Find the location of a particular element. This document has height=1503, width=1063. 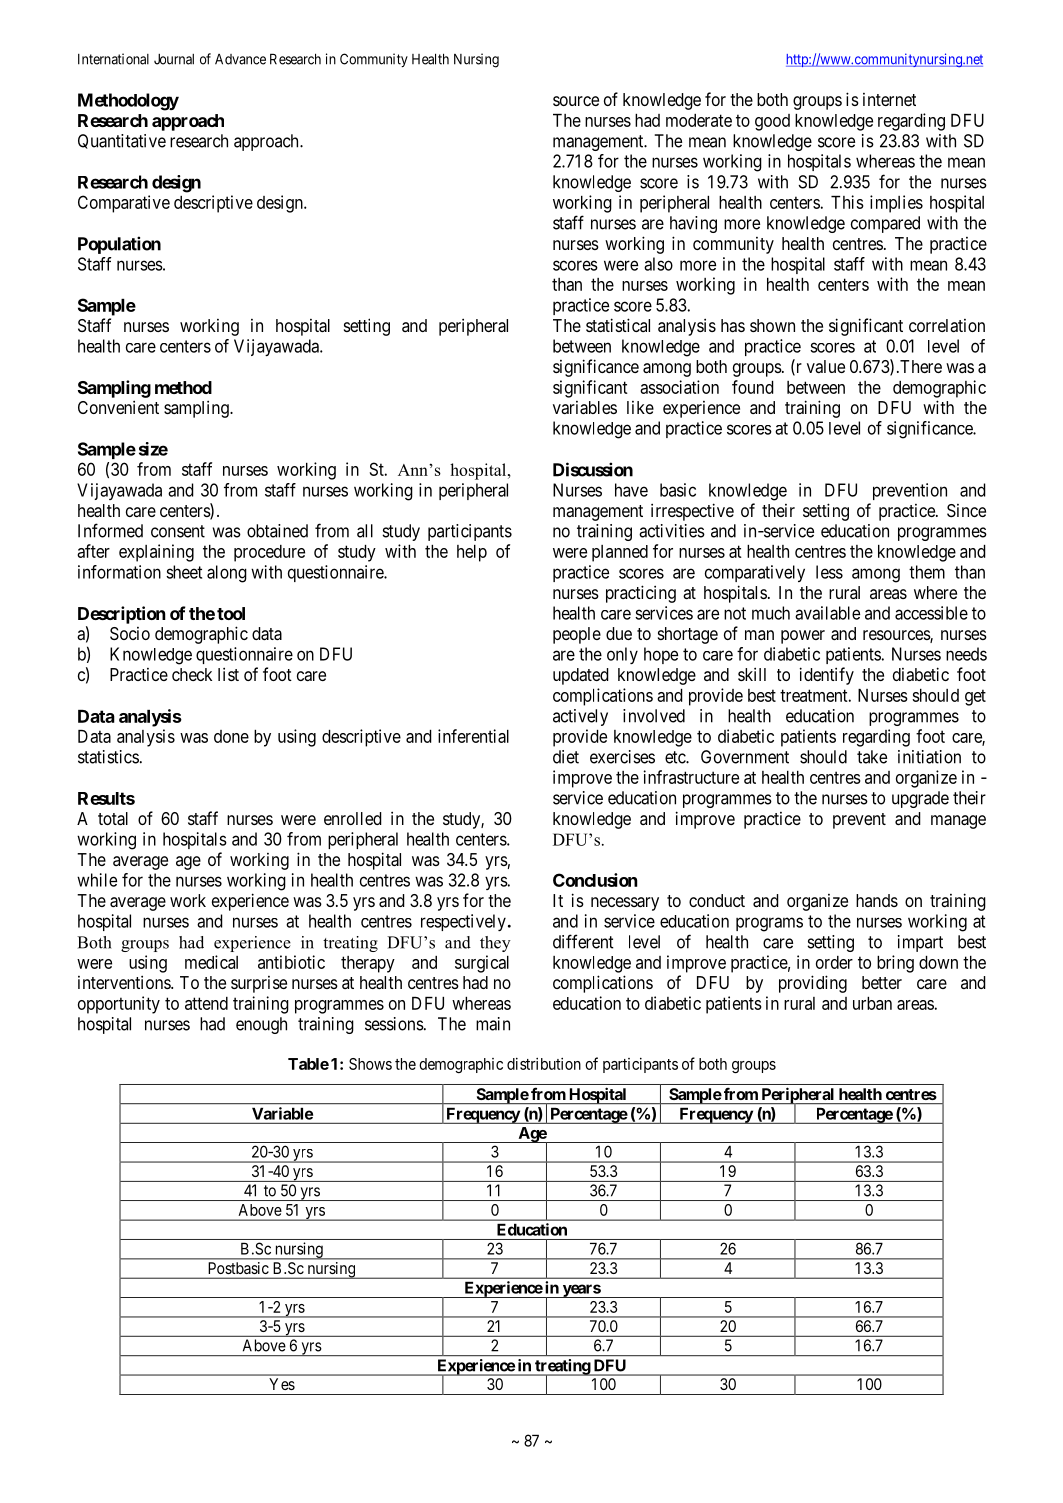

internet is located at coordinates (889, 99).
